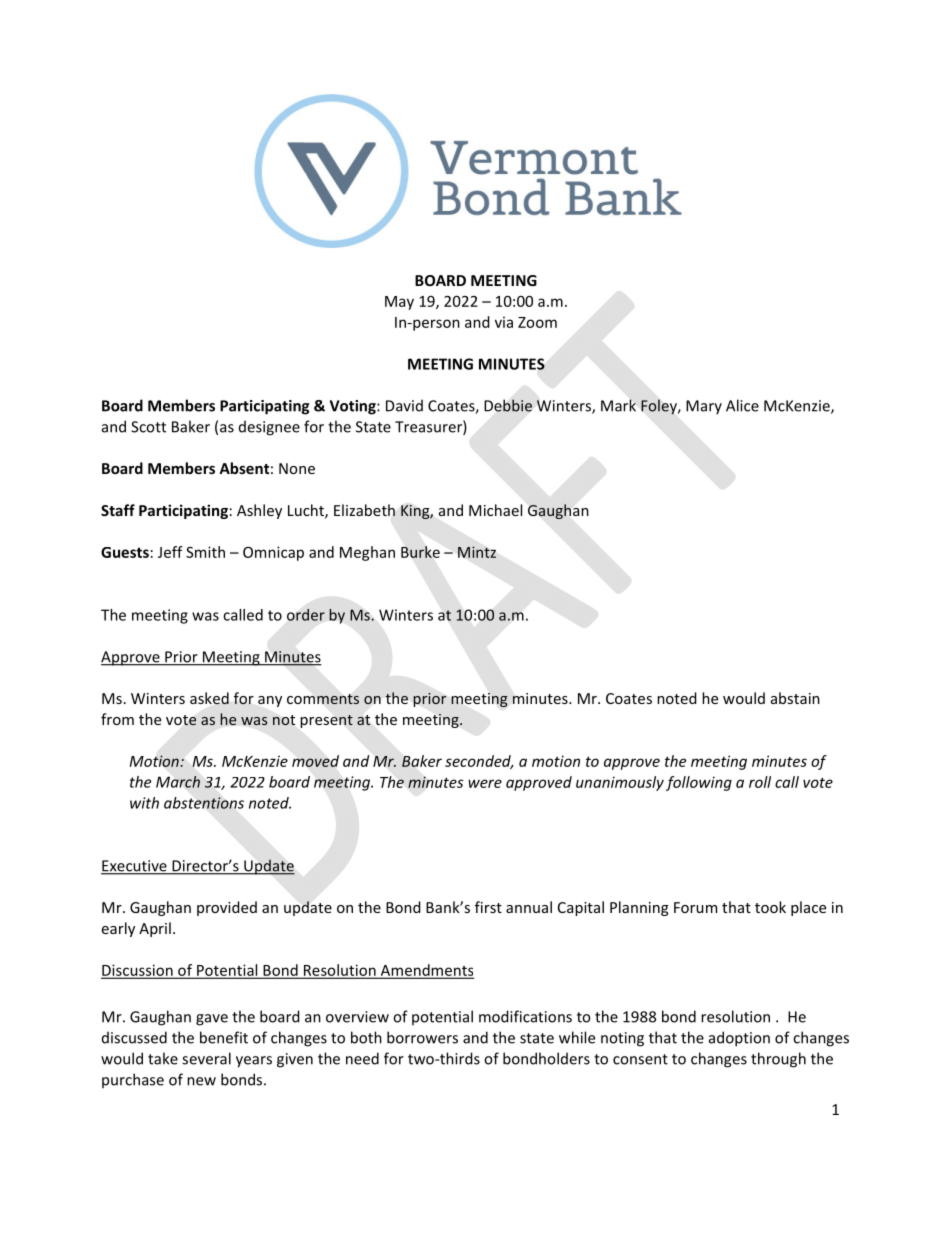 This screenshot has width=952, height=1233. I want to click on adoption, so click(739, 1039).
